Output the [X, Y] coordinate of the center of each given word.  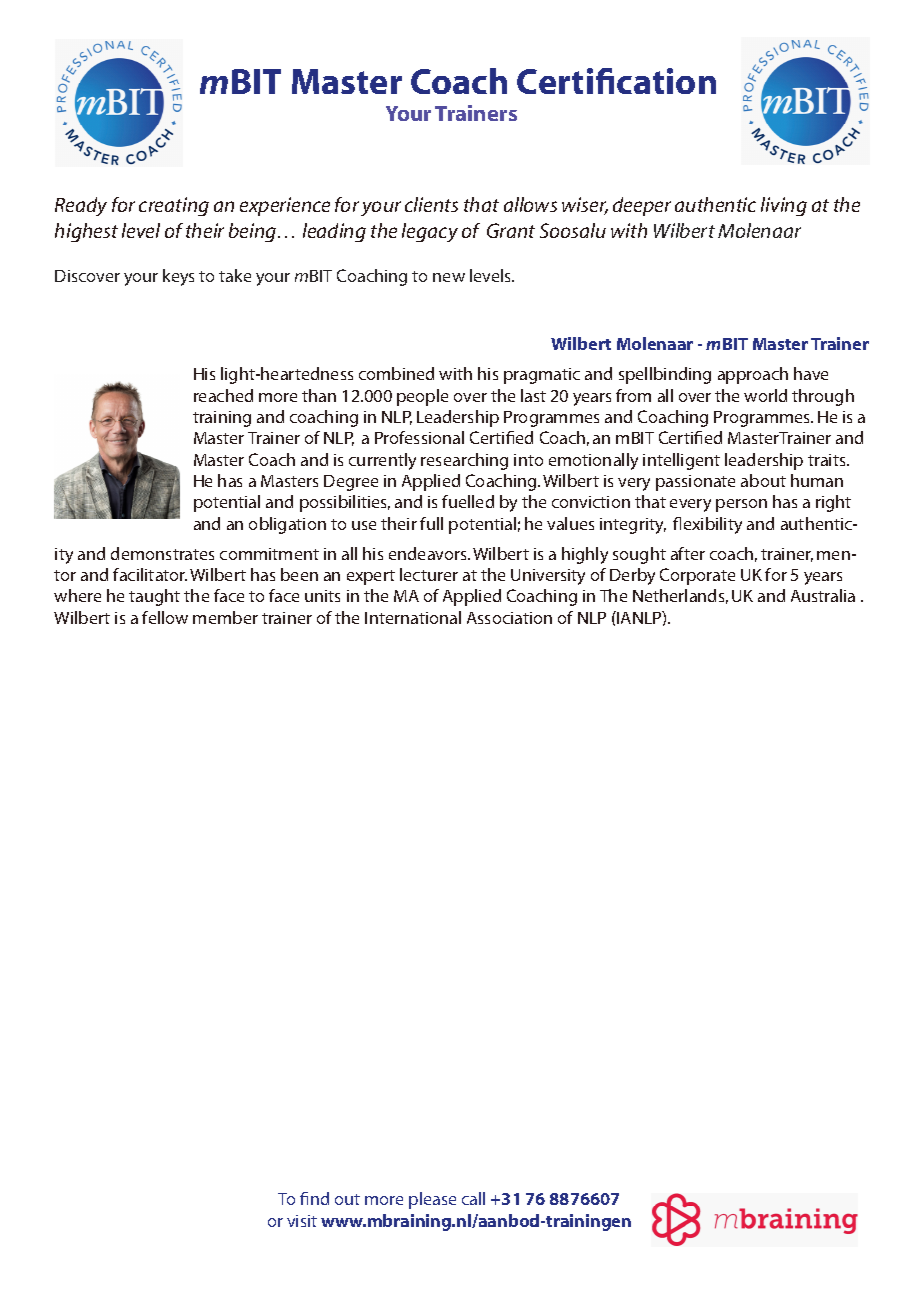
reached [223, 395]
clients [431, 204]
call [473, 1198]
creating [174, 206]
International [413, 617]
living [784, 206]
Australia [823, 595]
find [314, 1198]
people [422, 397]
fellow [165, 617]
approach [753, 375]
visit [302, 1221]
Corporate [697, 576]
